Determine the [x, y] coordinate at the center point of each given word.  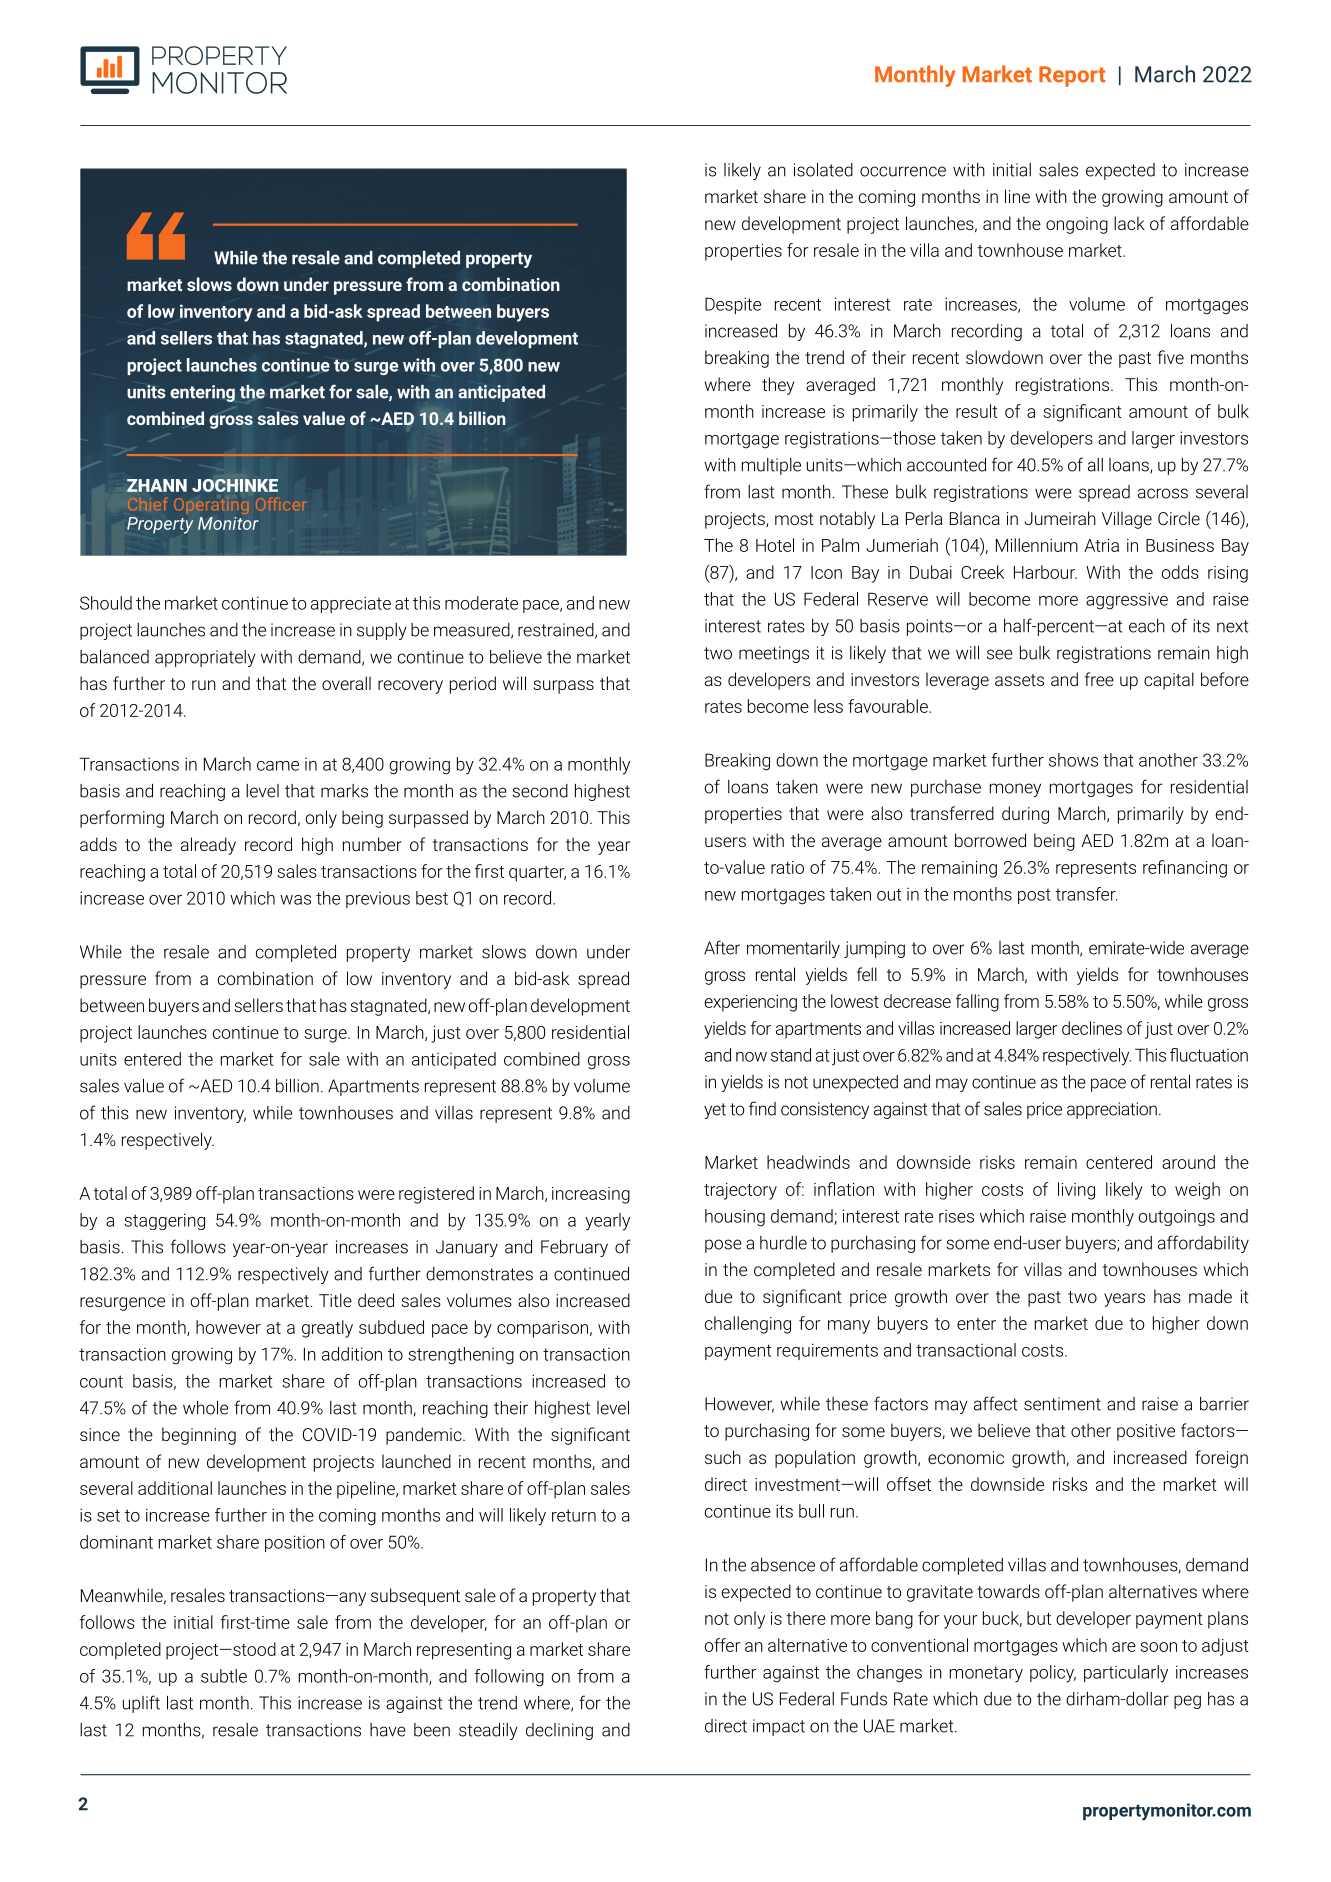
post [1034, 896]
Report [1072, 76]
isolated [823, 170]
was [295, 900]
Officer [280, 504]
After [722, 947]
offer [722, 1645]
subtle [224, 1676]
